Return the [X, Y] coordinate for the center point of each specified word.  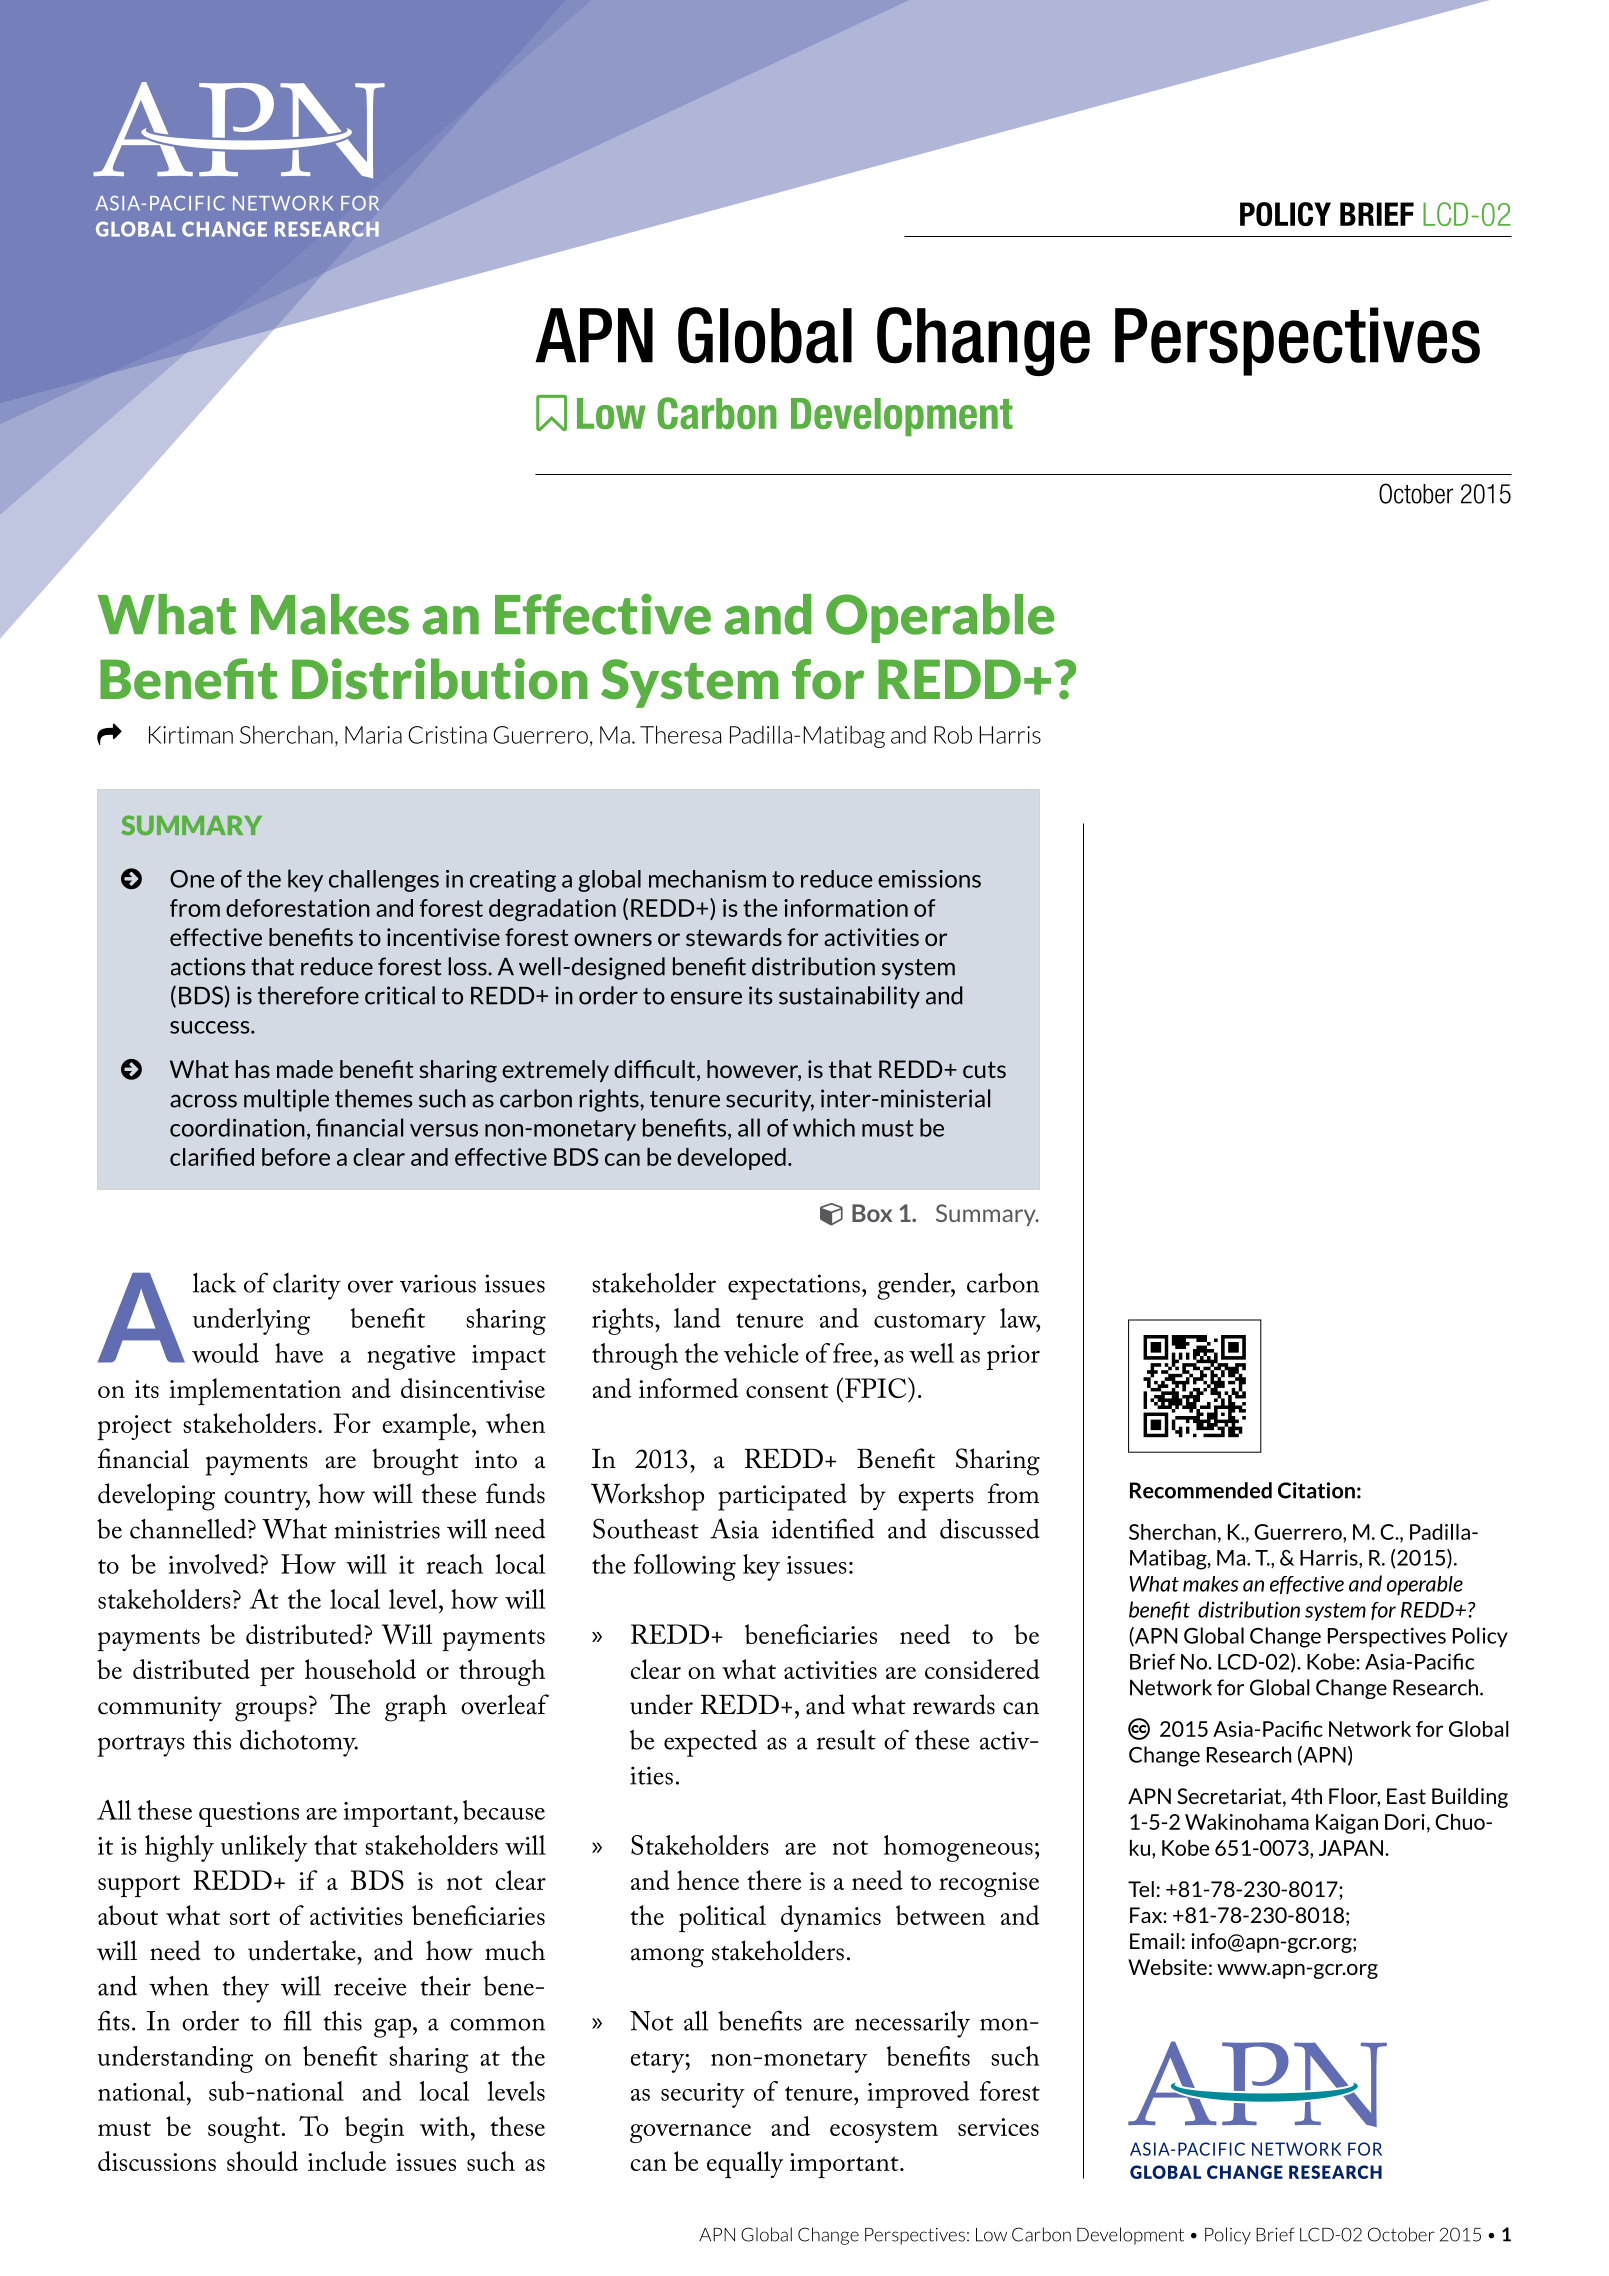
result [846, 1740]
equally [745, 2164]
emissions [929, 879]
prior [1013, 1357]
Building [1470, 1798]
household [360, 1669]
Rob [953, 734]
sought [245, 2129]
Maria [373, 735]
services [998, 2127]
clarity [307, 1286]
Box [872, 1213]
